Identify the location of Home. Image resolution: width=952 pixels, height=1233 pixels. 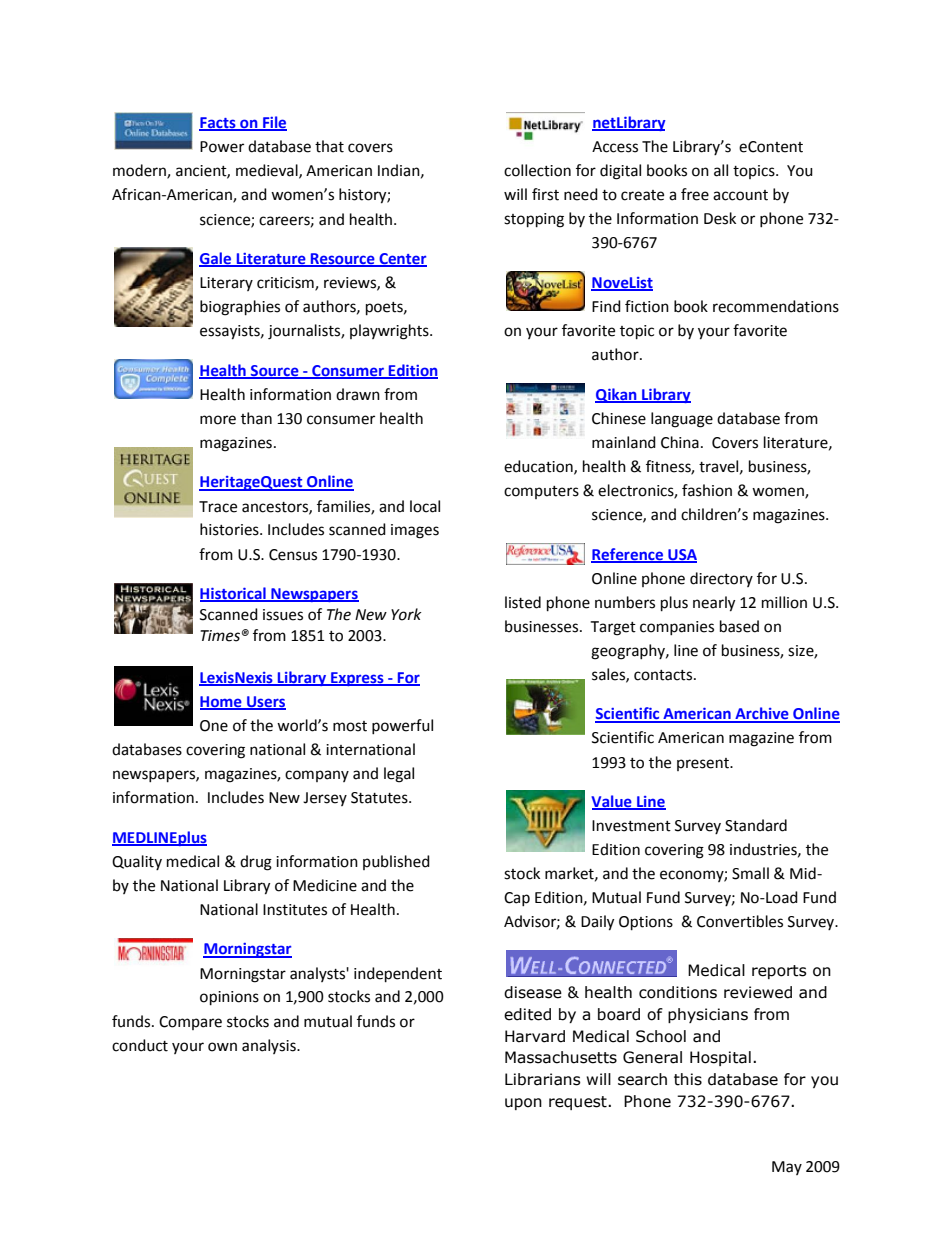
(222, 702).
